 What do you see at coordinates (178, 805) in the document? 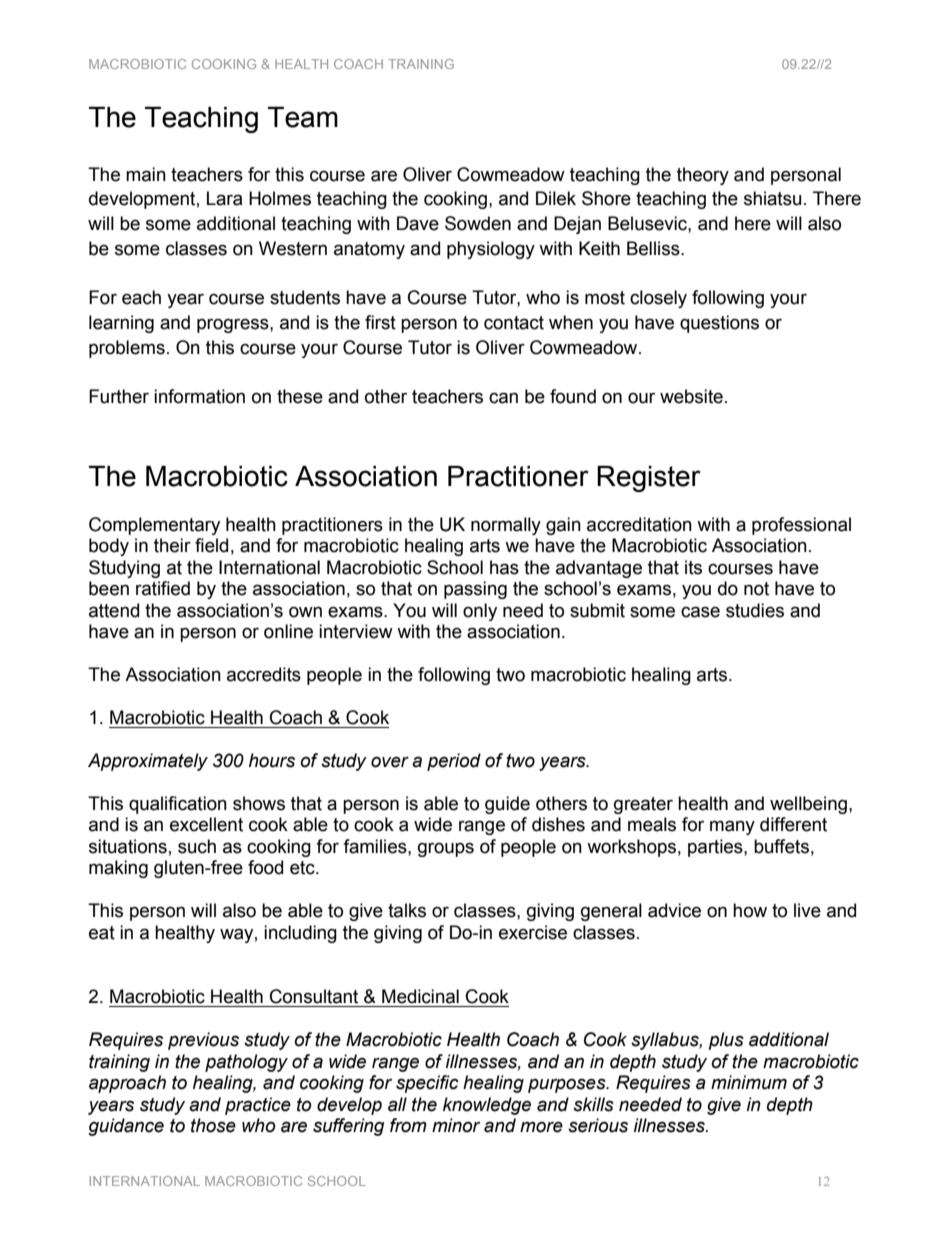
I see `qualification` at bounding box center [178, 805].
